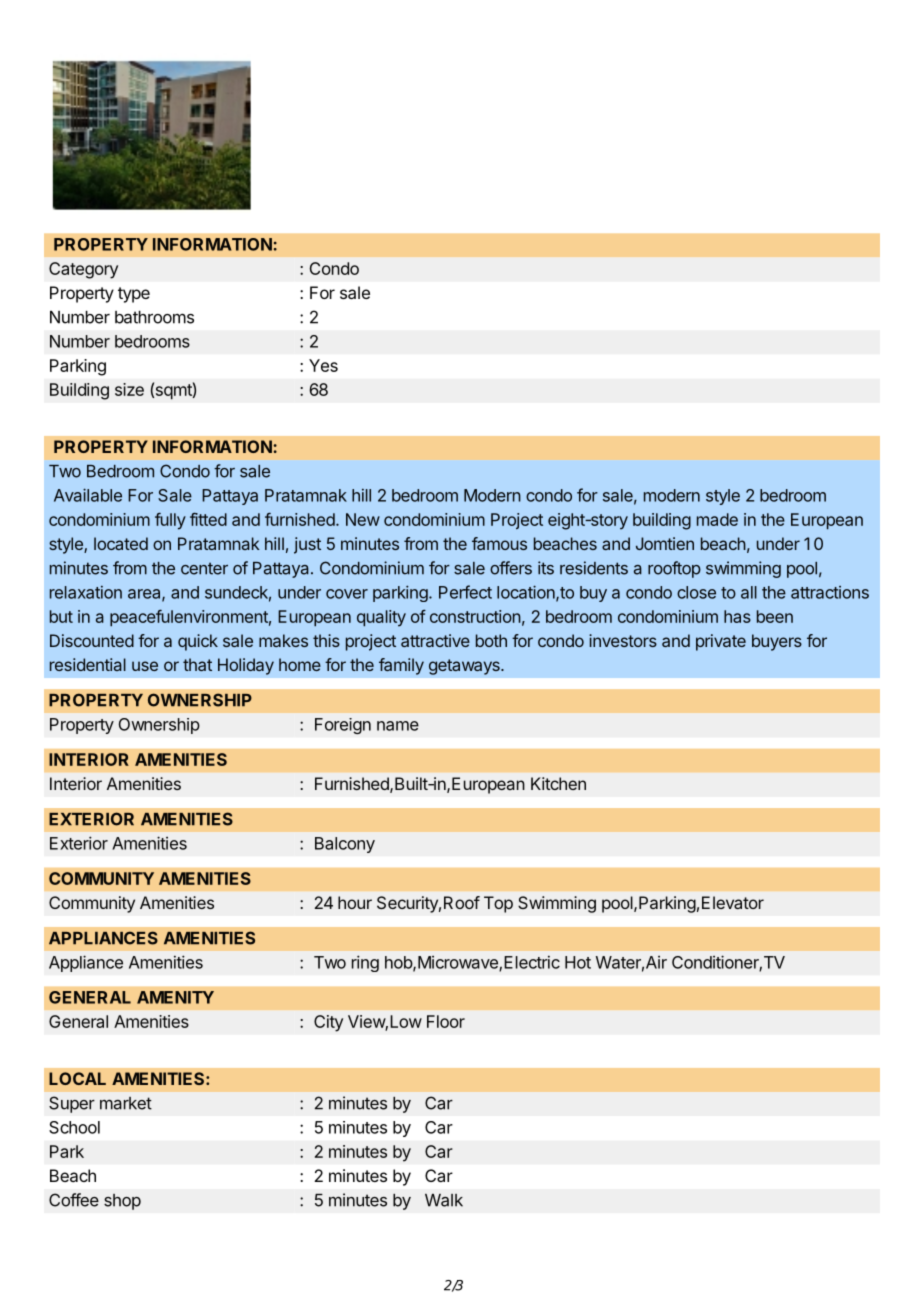  What do you see at coordinates (444, 1200) in the screenshot?
I see `Walk` at bounding box center [444, 1200].
